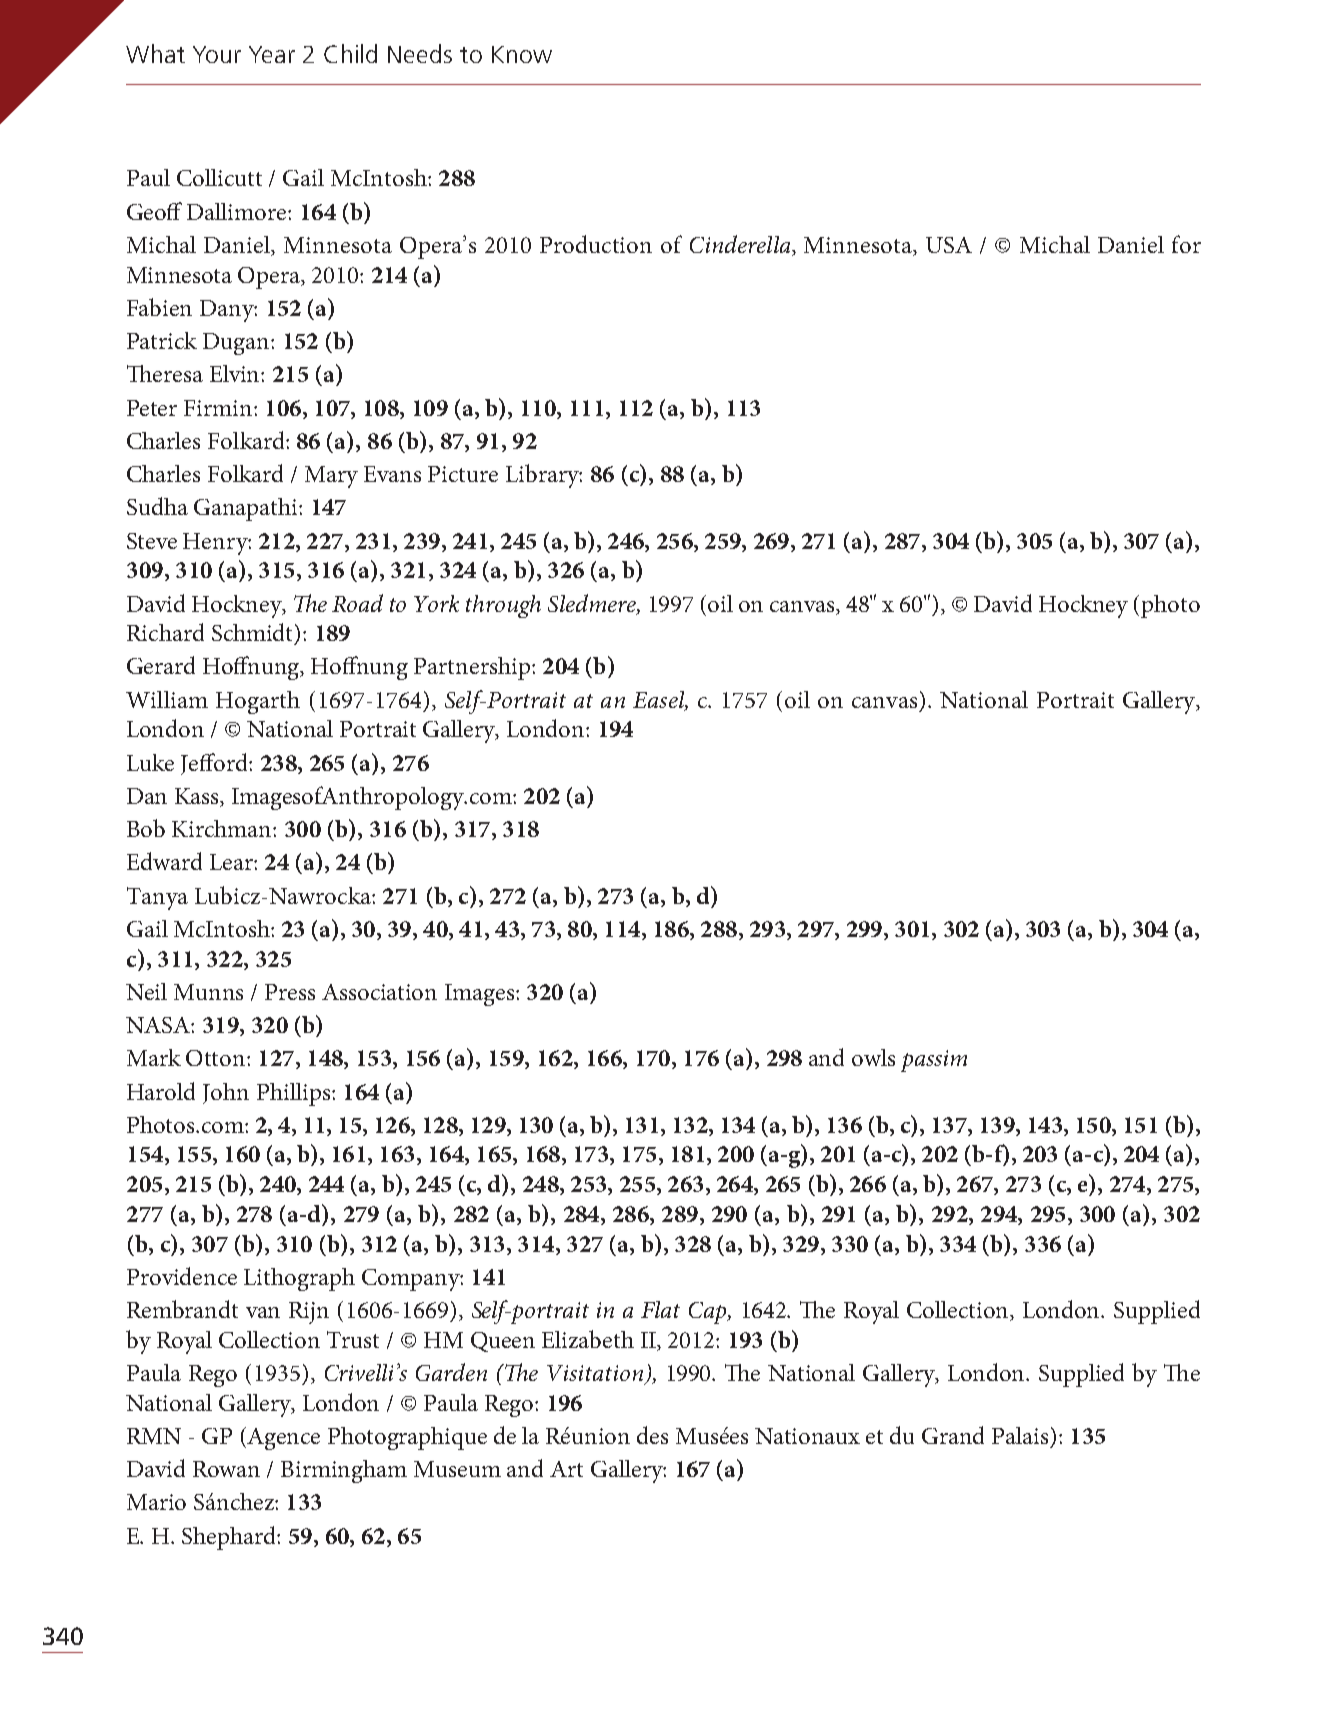 This screenshot has height=1727, width=1327. What do you see at coordinates (290, 992) in the screenshot?
I see `Press` at bounding box center [290, 992].
